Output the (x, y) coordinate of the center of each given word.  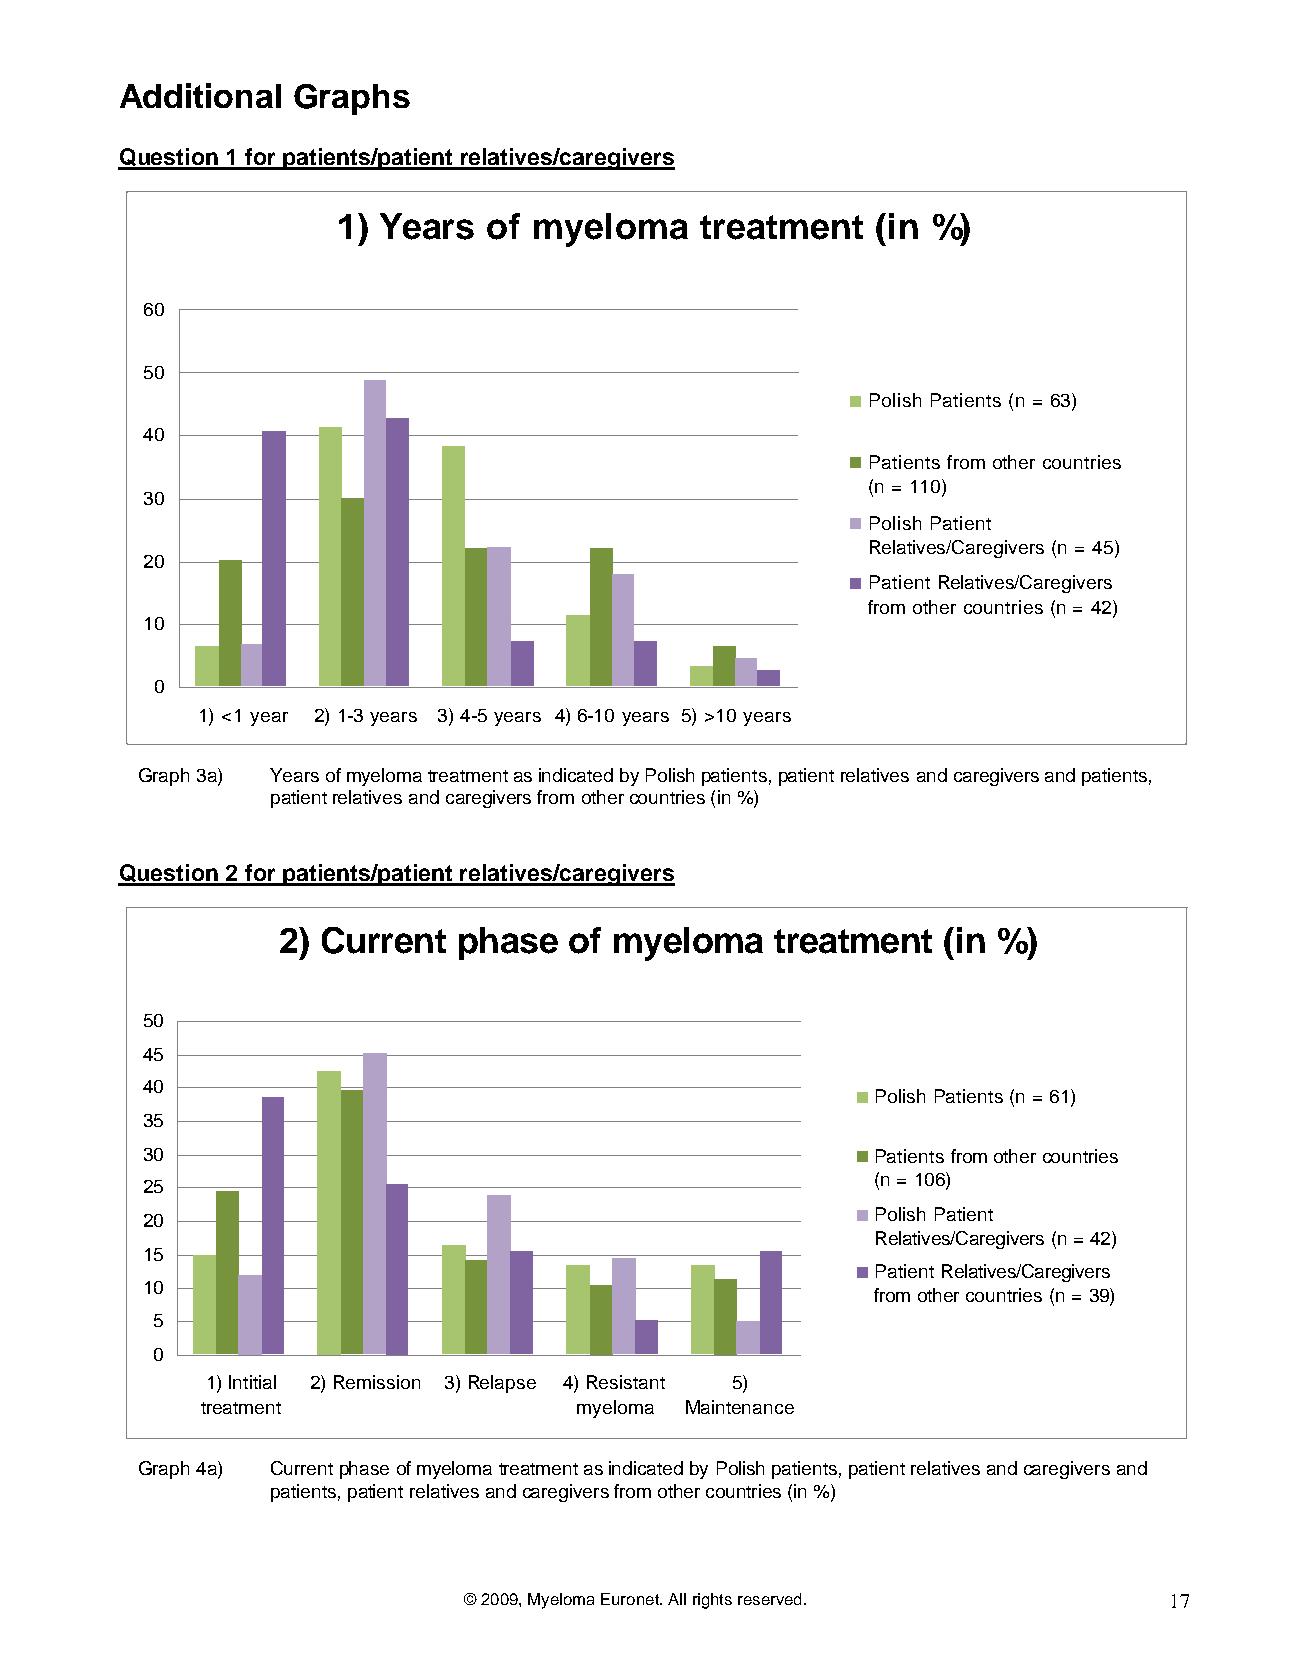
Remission (377, 1382)
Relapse (502, 1384)
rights (712, 1601)
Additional (200, 95)
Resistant (626, 1382)
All (677, 1599)
